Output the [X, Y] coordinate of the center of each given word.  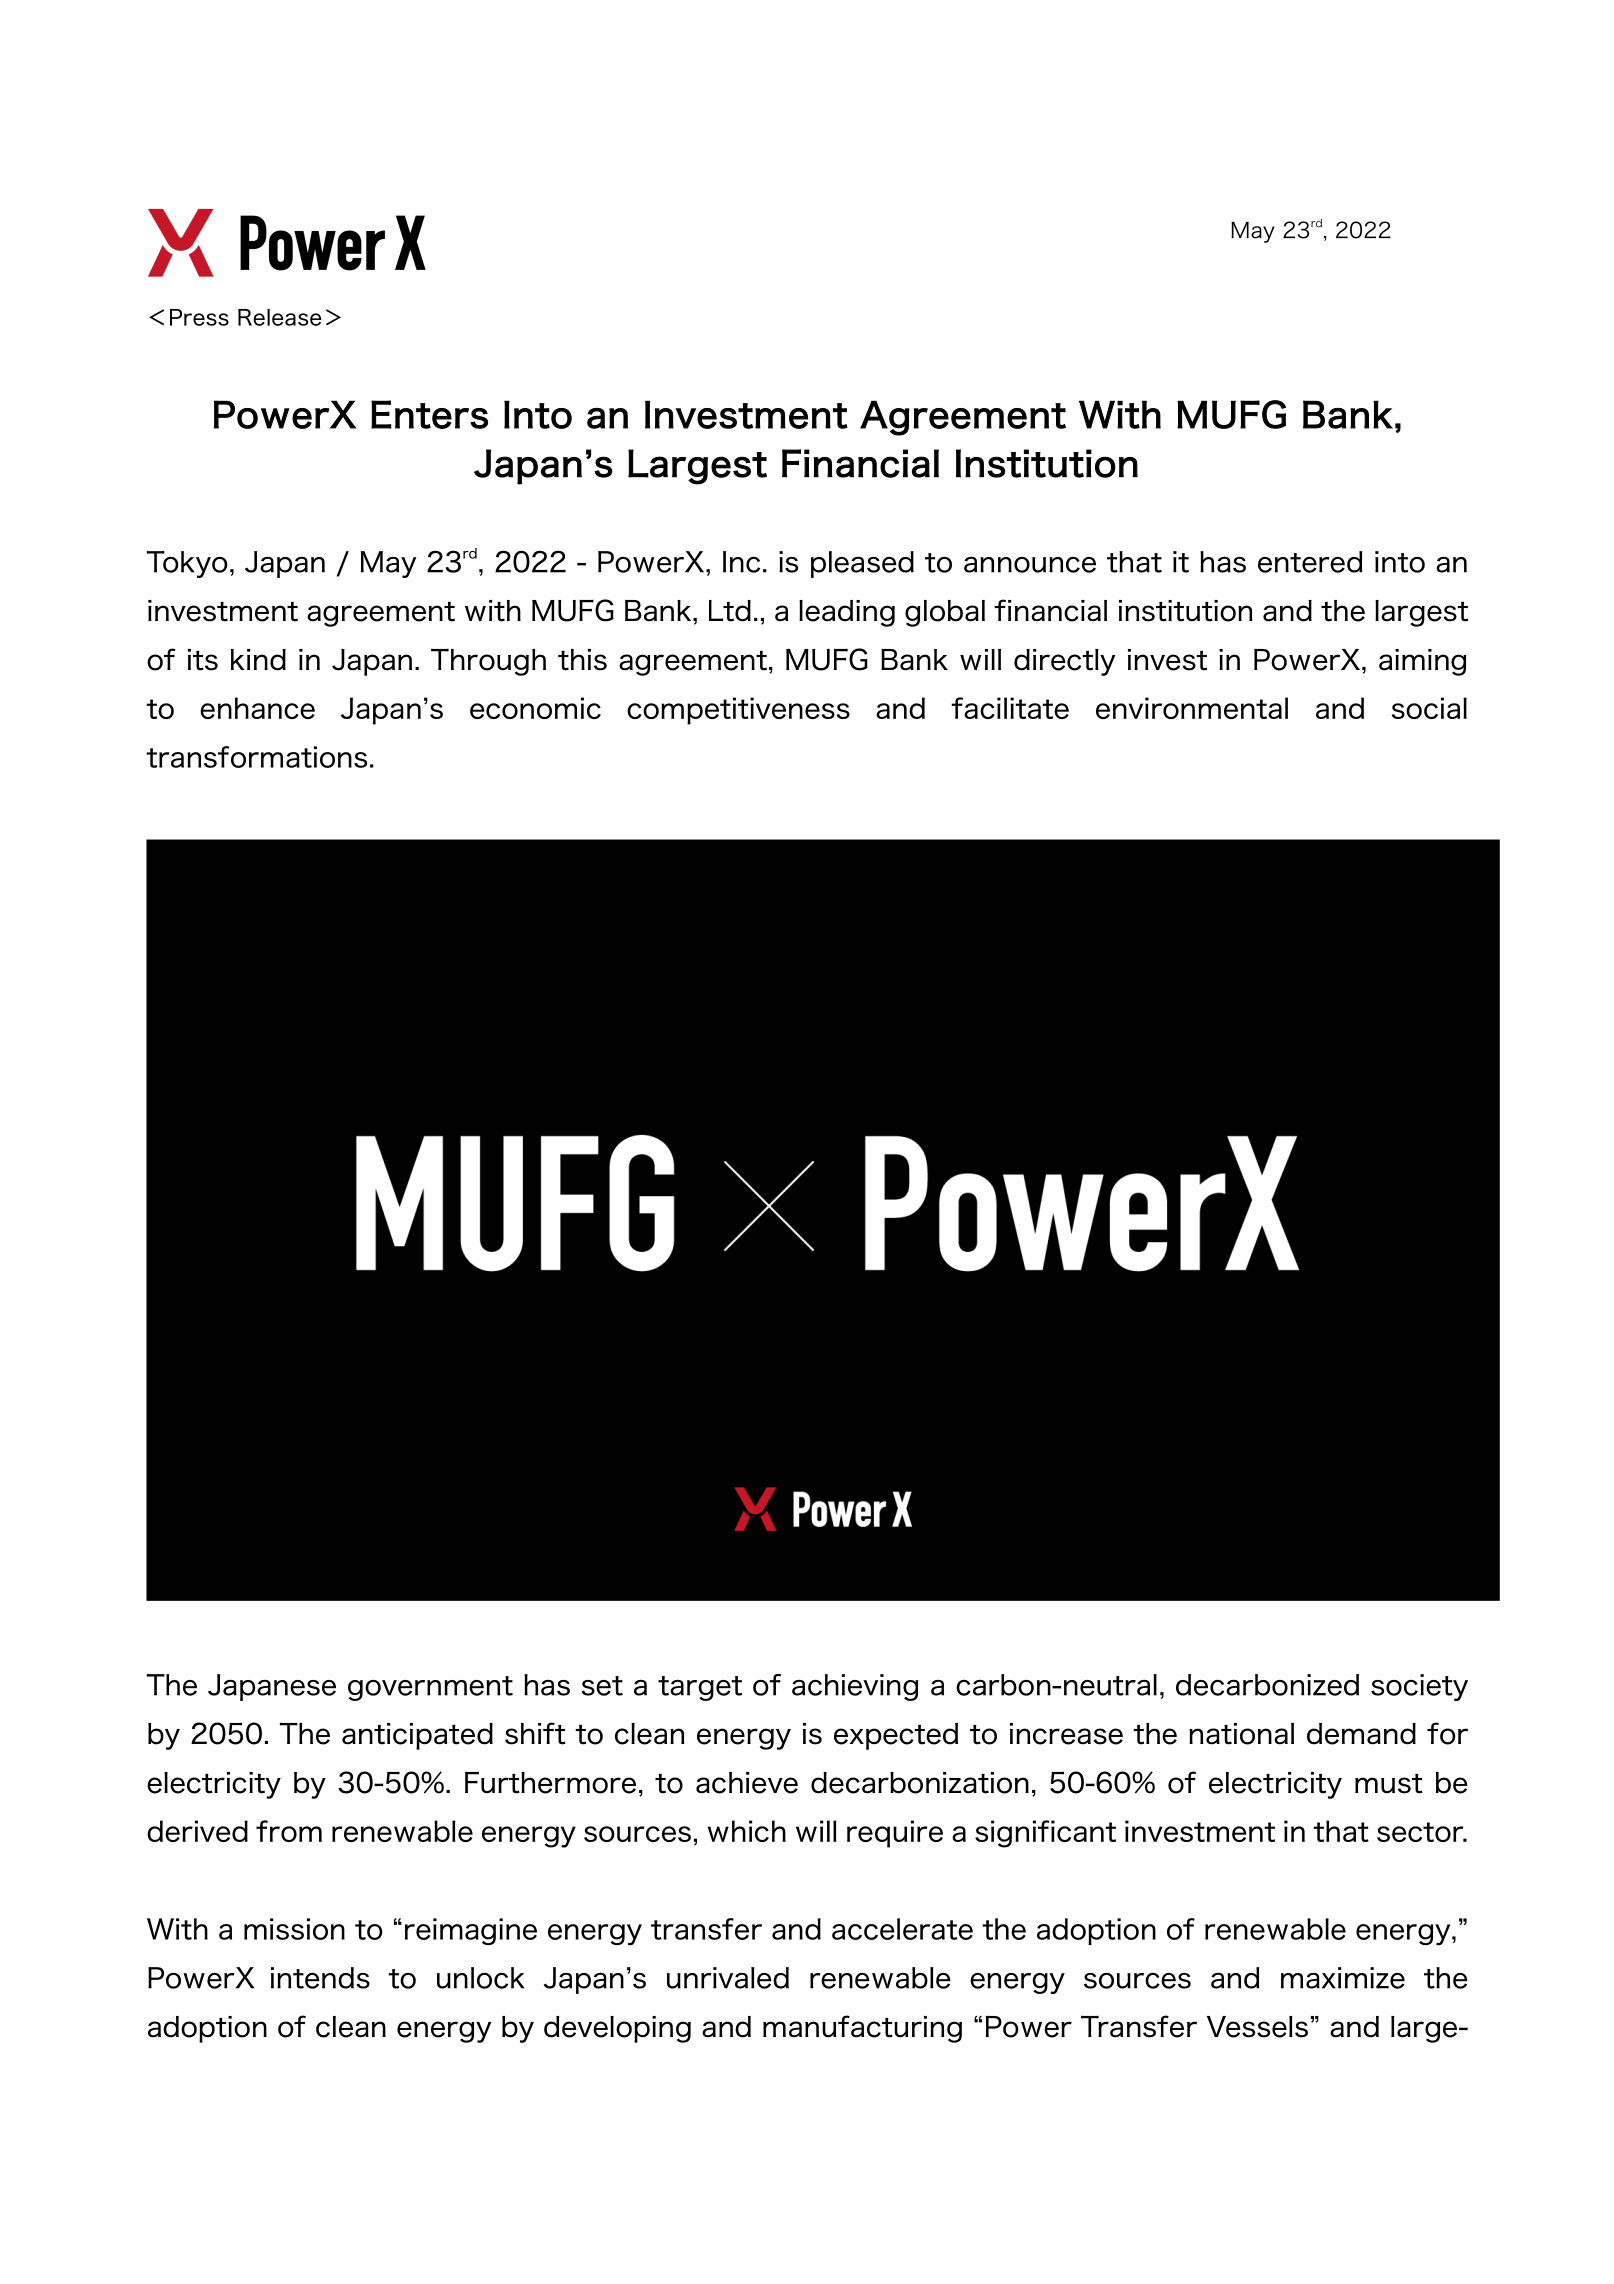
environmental [1192, 708]
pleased [862, 564]
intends [320, 1978]
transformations [256, 757]
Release [280, 317]
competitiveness [738, 711]
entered [1310, 562]
